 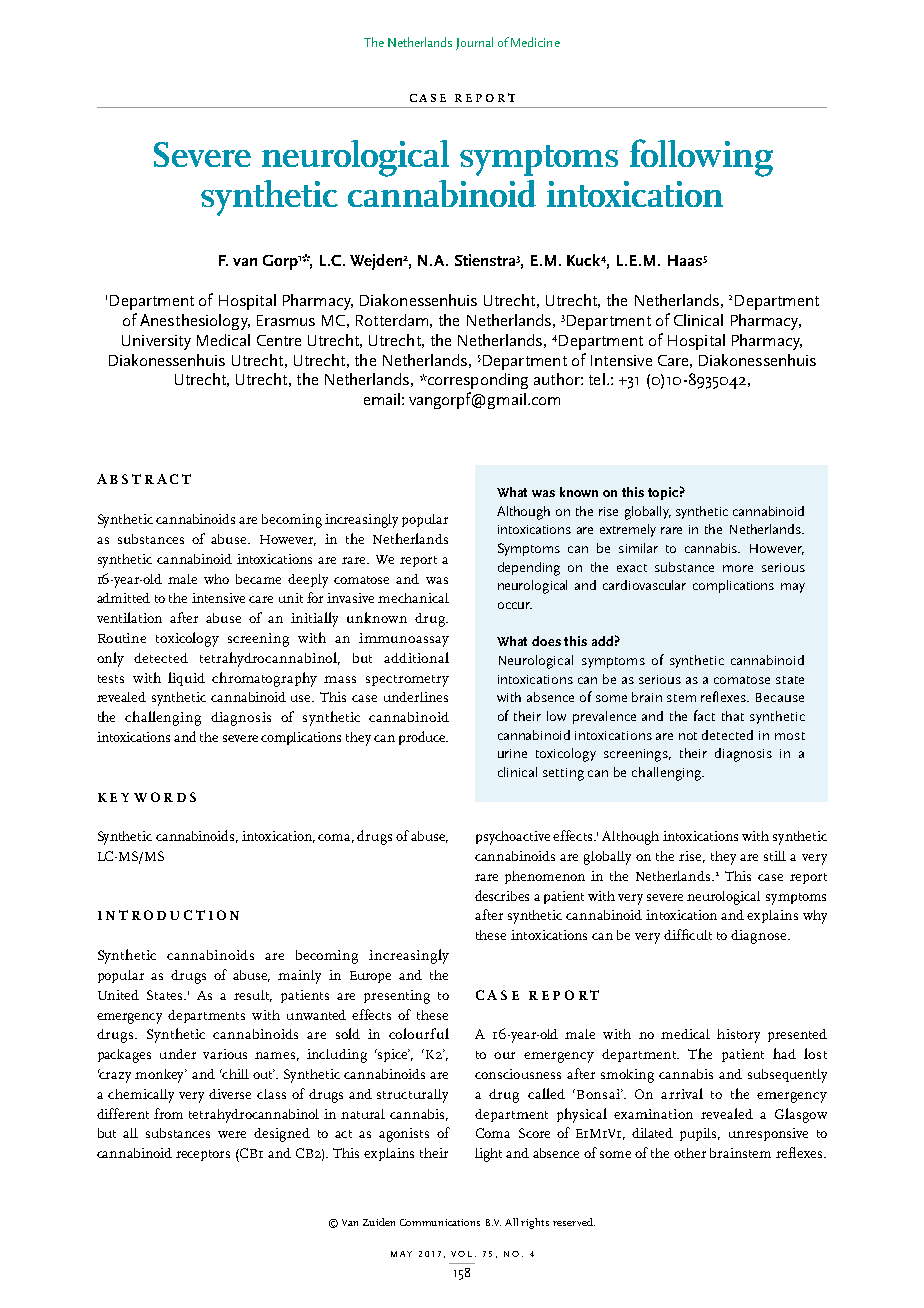 I want to click on describes, so click(x=502, y=895).
